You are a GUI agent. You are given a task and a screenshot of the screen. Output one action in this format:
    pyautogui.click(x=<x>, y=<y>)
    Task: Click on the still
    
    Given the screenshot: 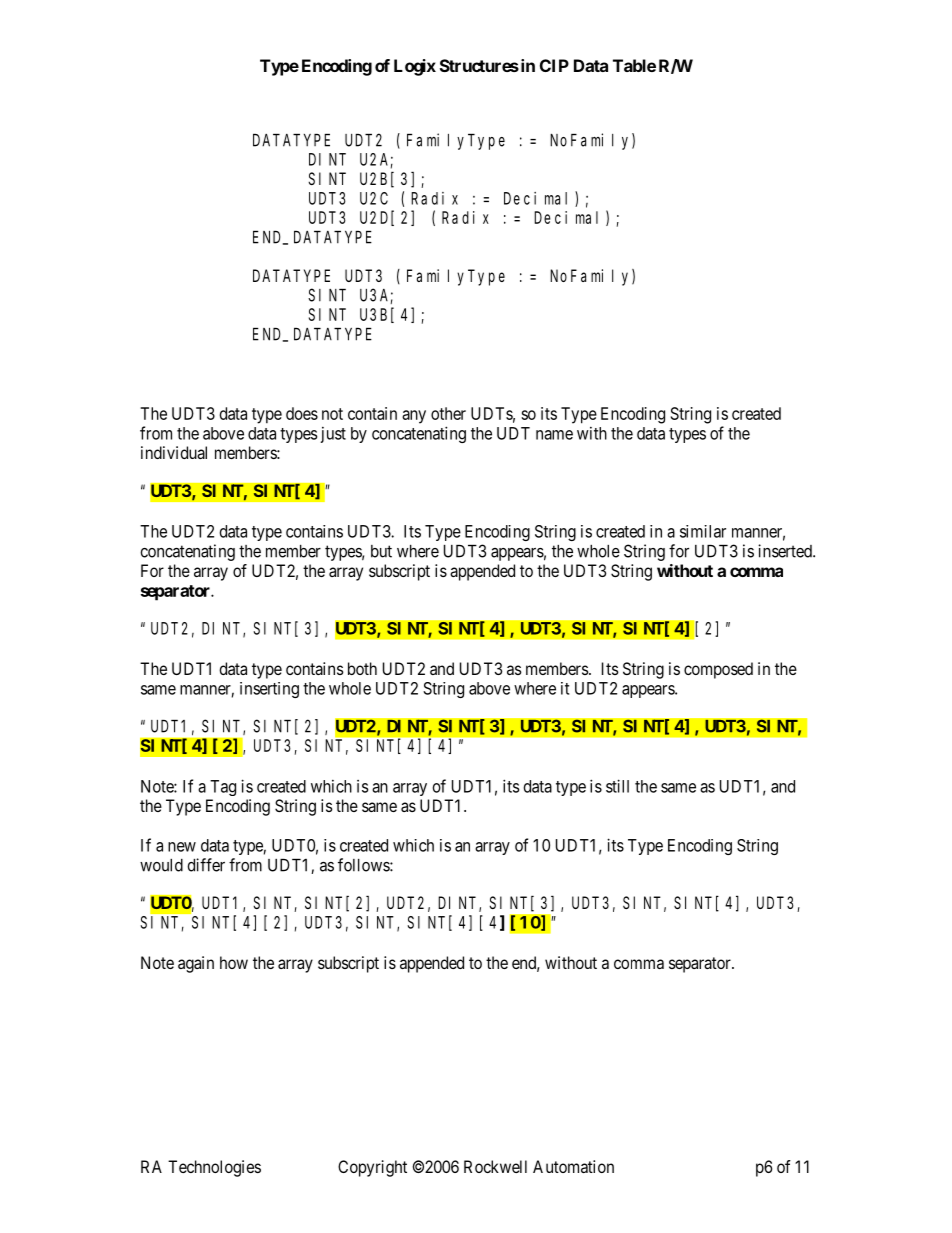 What is the action you would take?
    pyautogui.click(x=617, y=786)
